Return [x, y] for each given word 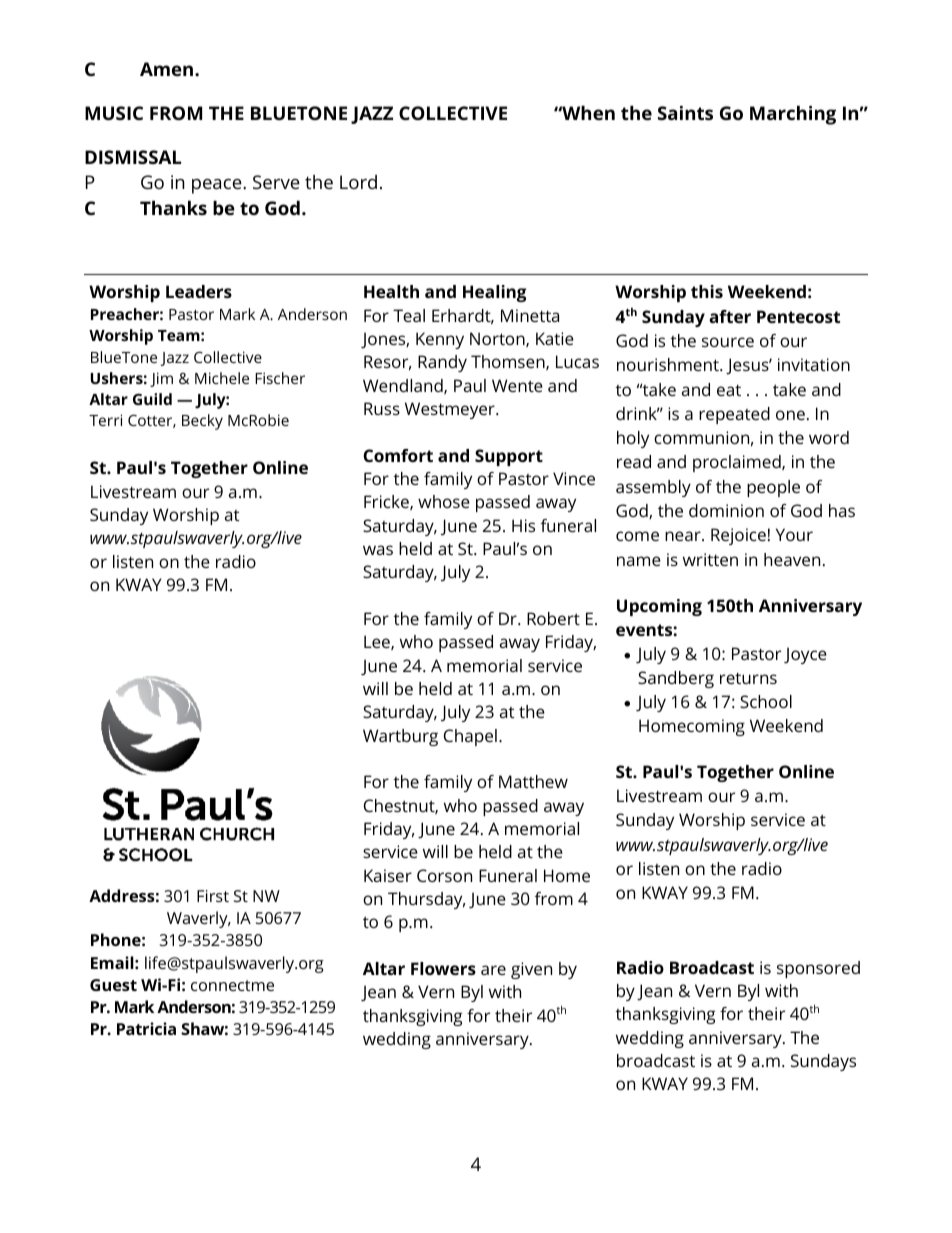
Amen [168, 69]
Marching [793, 115]
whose [444, 501]
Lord [358, 182]
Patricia [146, 1028]
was [378, 550]
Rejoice [738, 536]
